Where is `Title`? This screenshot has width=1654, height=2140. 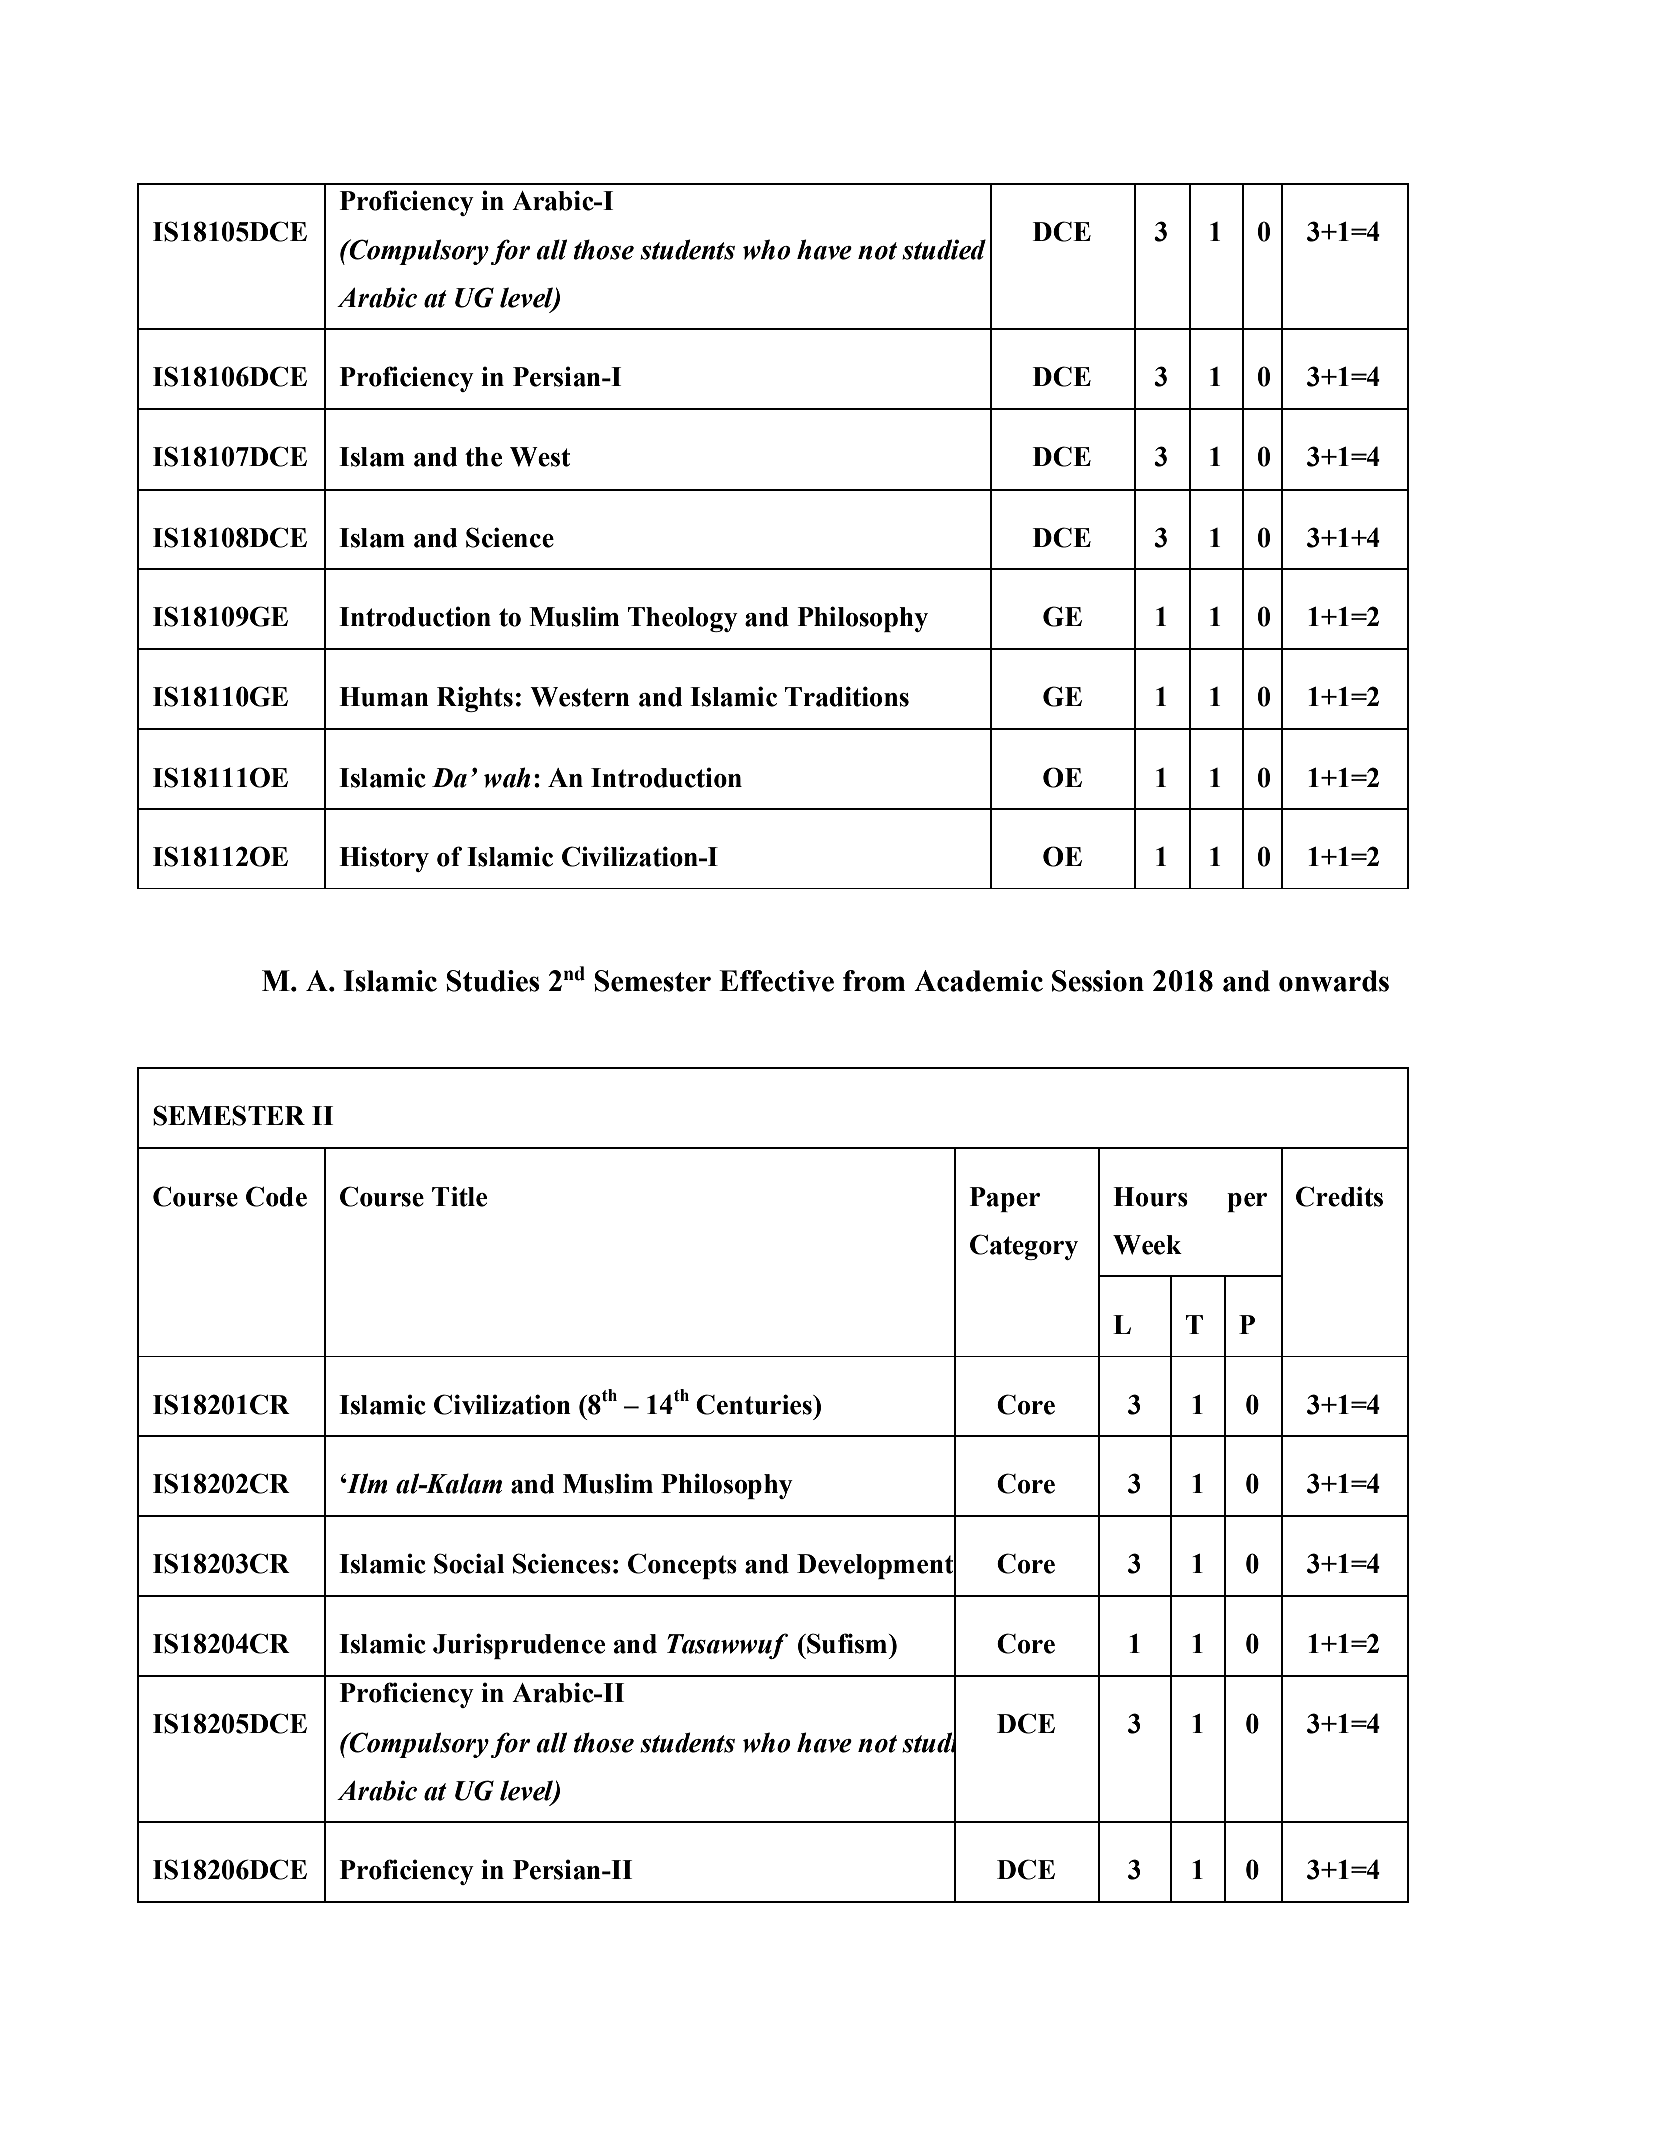
Title is located at coordinates (459, 1196).
